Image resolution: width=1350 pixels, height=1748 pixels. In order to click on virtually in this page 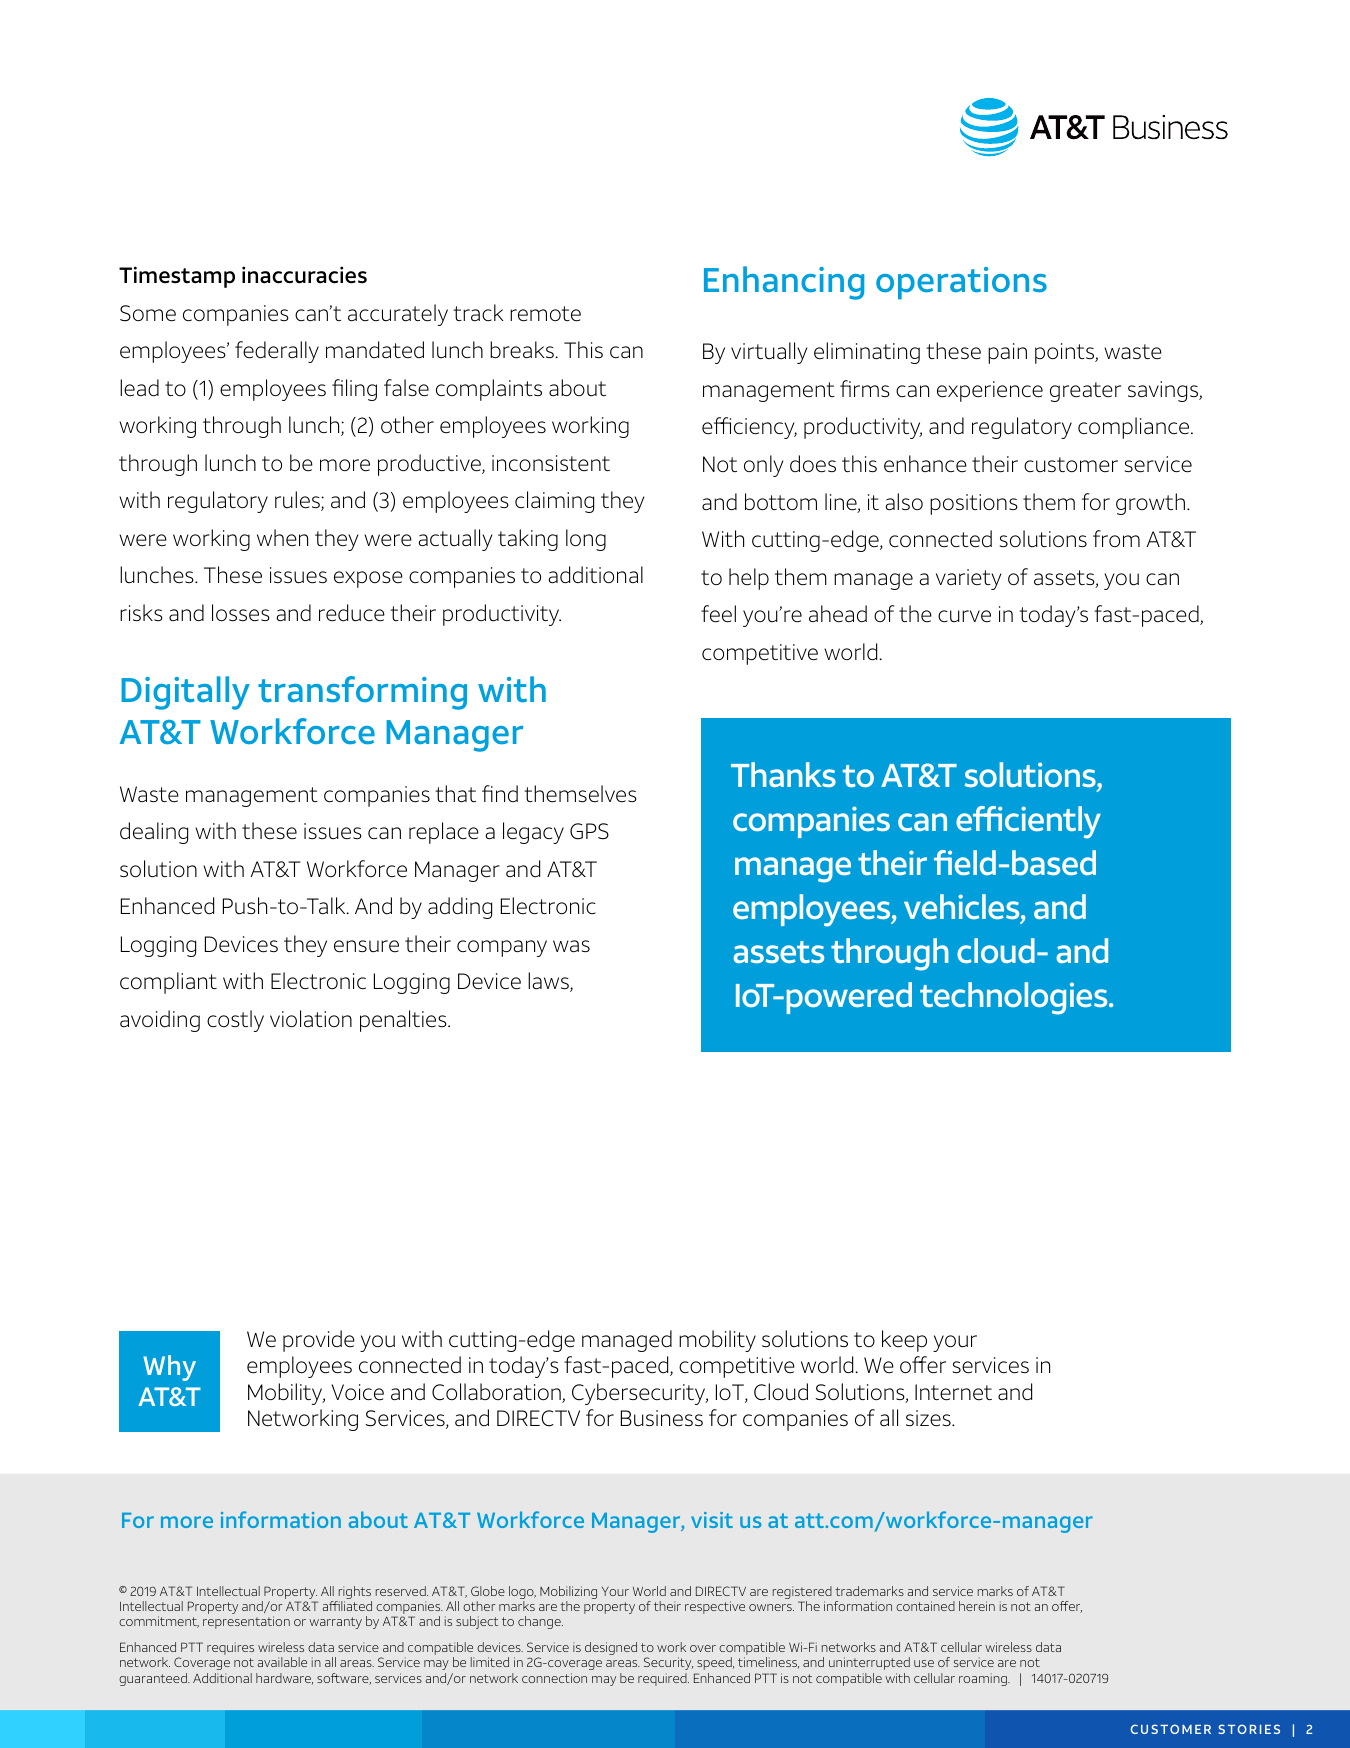, I will do `click(769, 353)`.
